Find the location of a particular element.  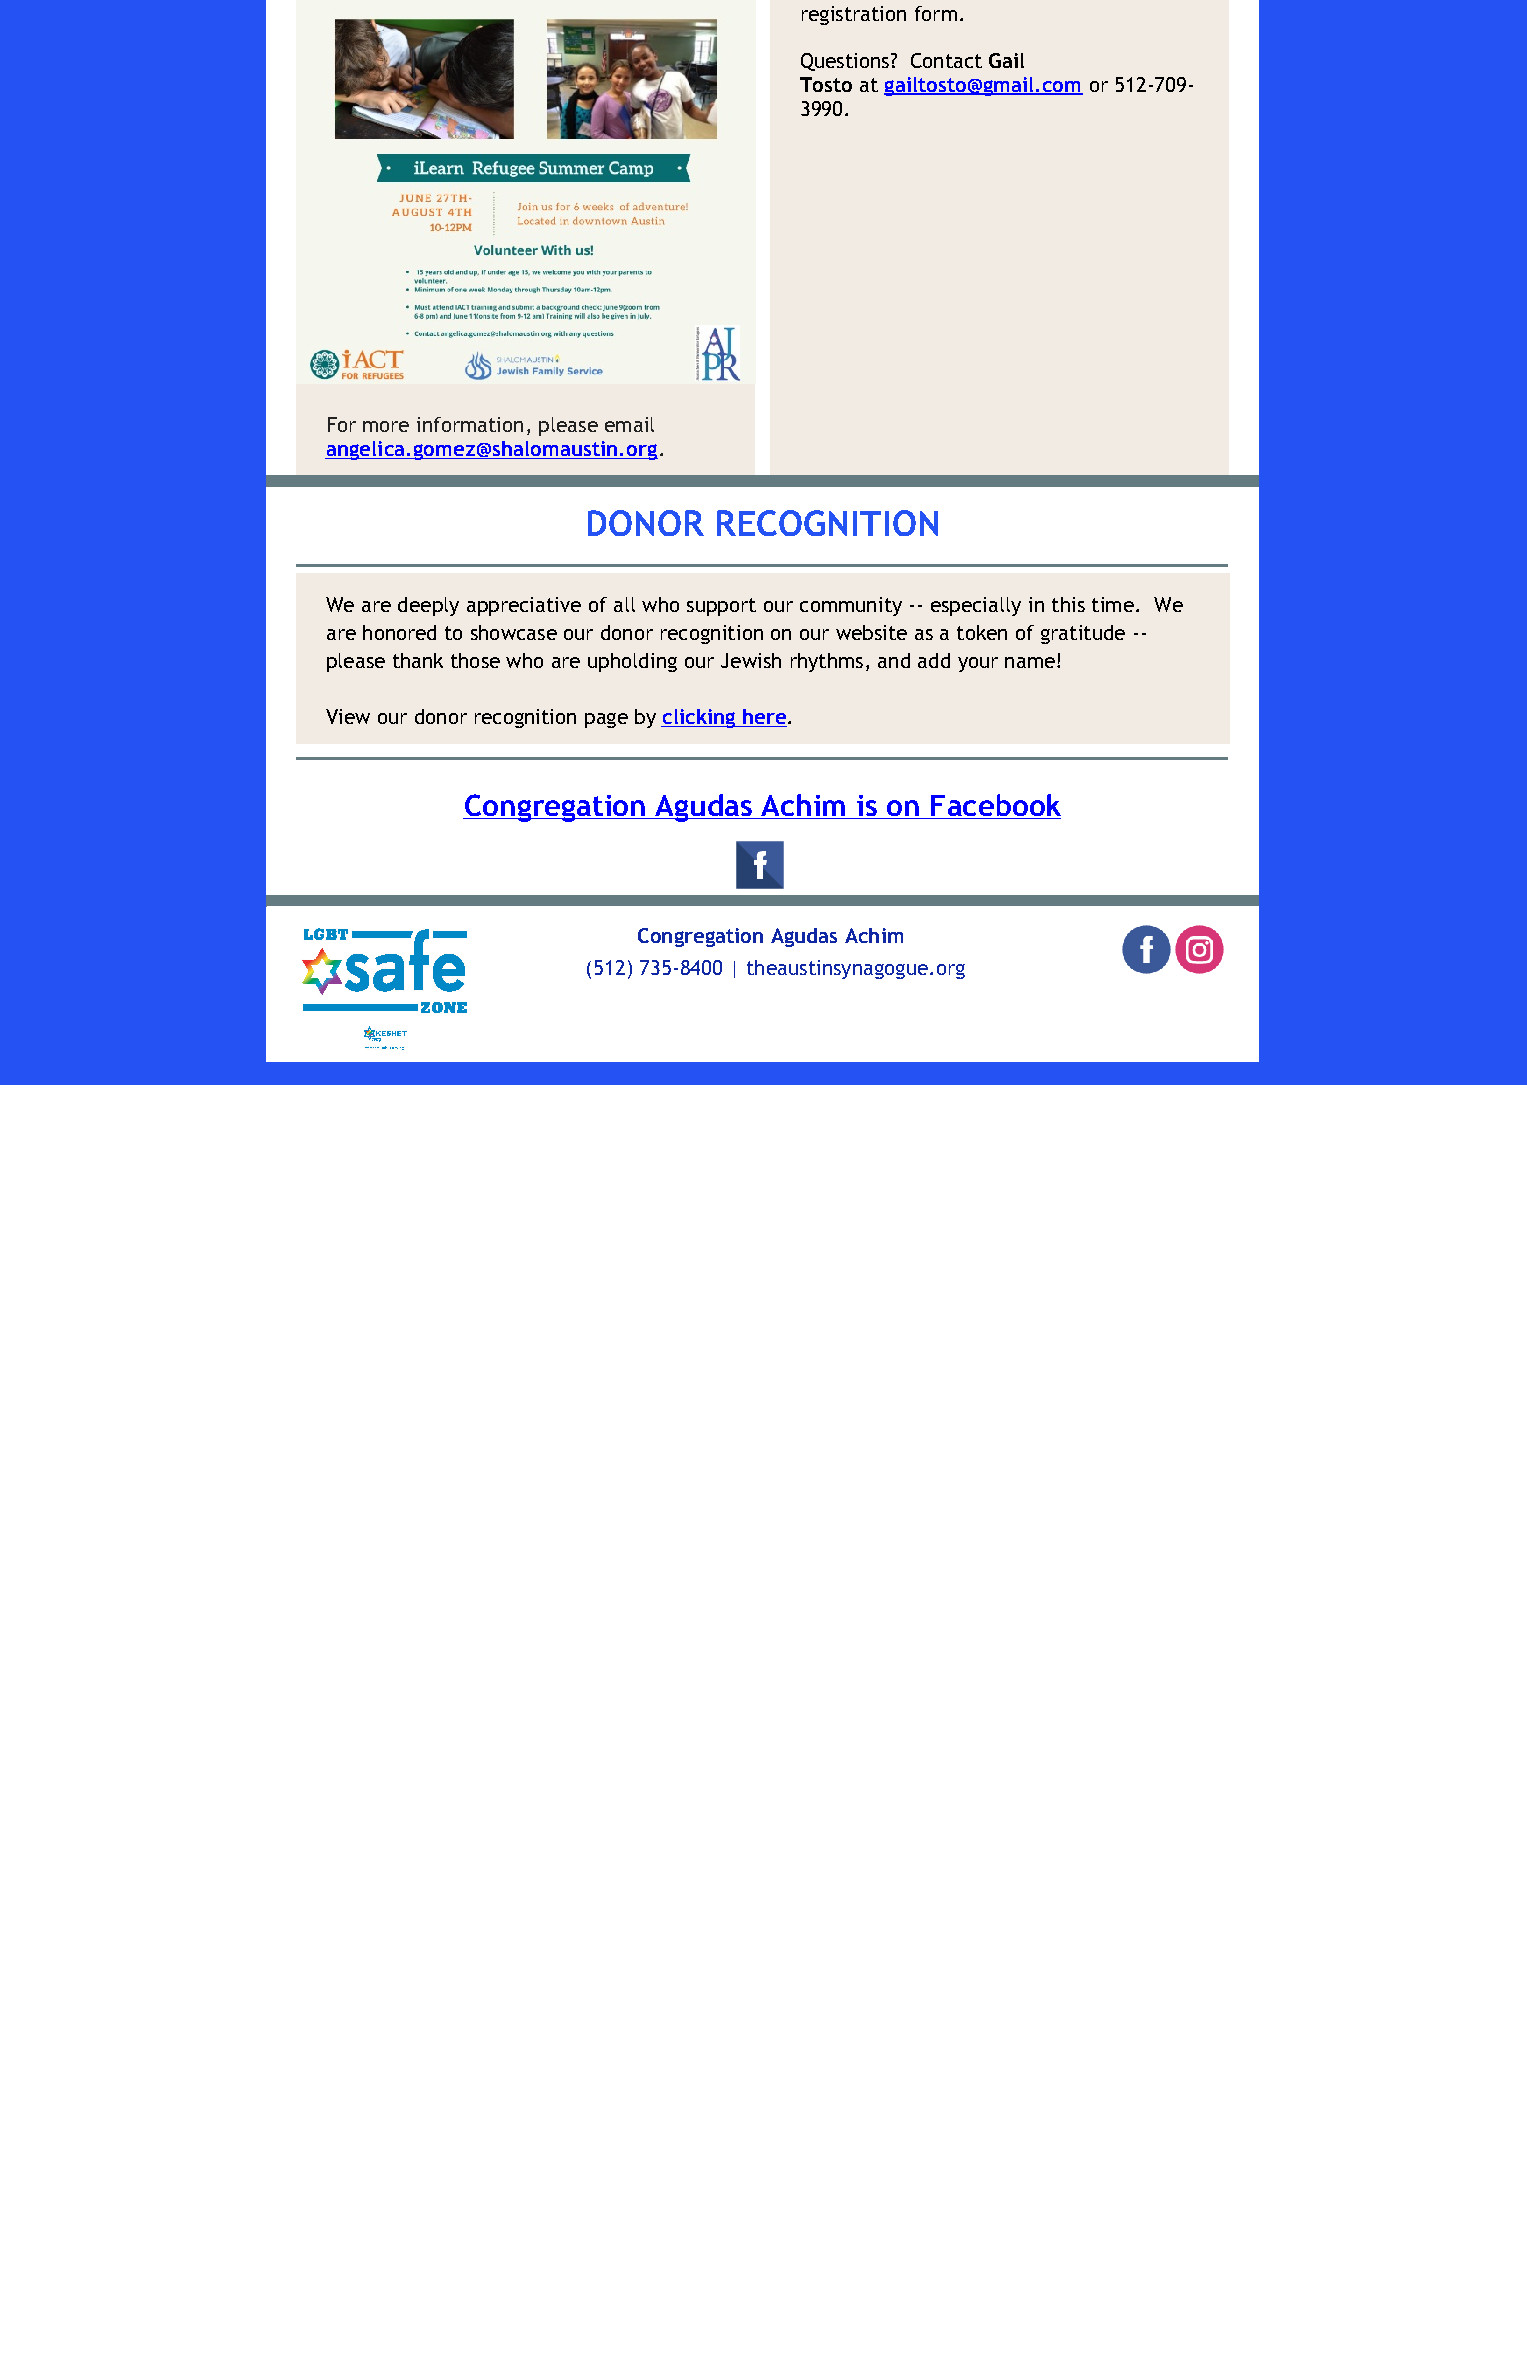

email is located at coordinates (629, 424).
